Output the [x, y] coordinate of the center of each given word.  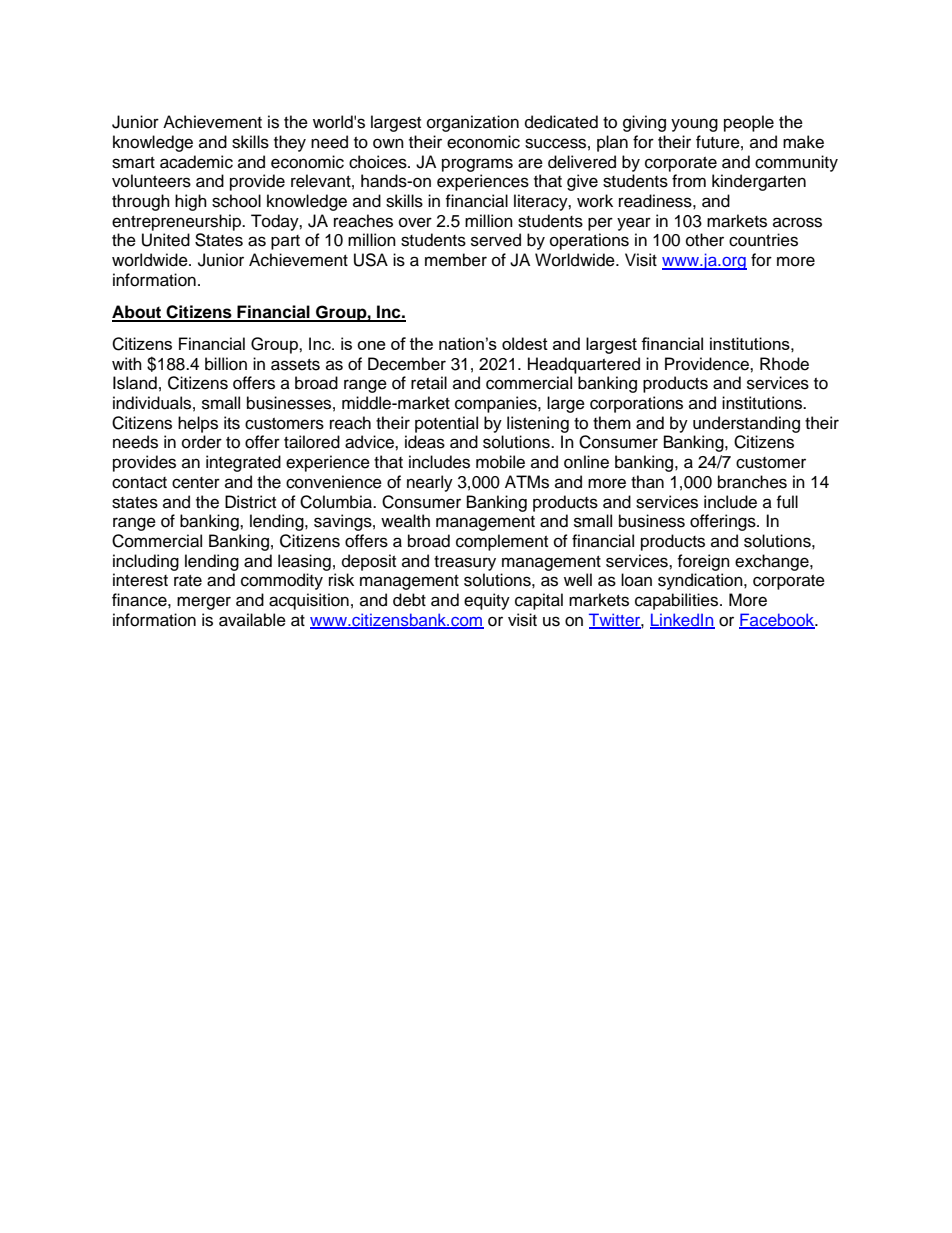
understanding [746, 424]
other [705, 240]
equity [487, 601]
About [138, 313]
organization [473, 123]
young [694, 125]
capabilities [678, 601]
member [456, 260]
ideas [425, 442]
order [202, 442]
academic [196, 162]
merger [204, 603]
